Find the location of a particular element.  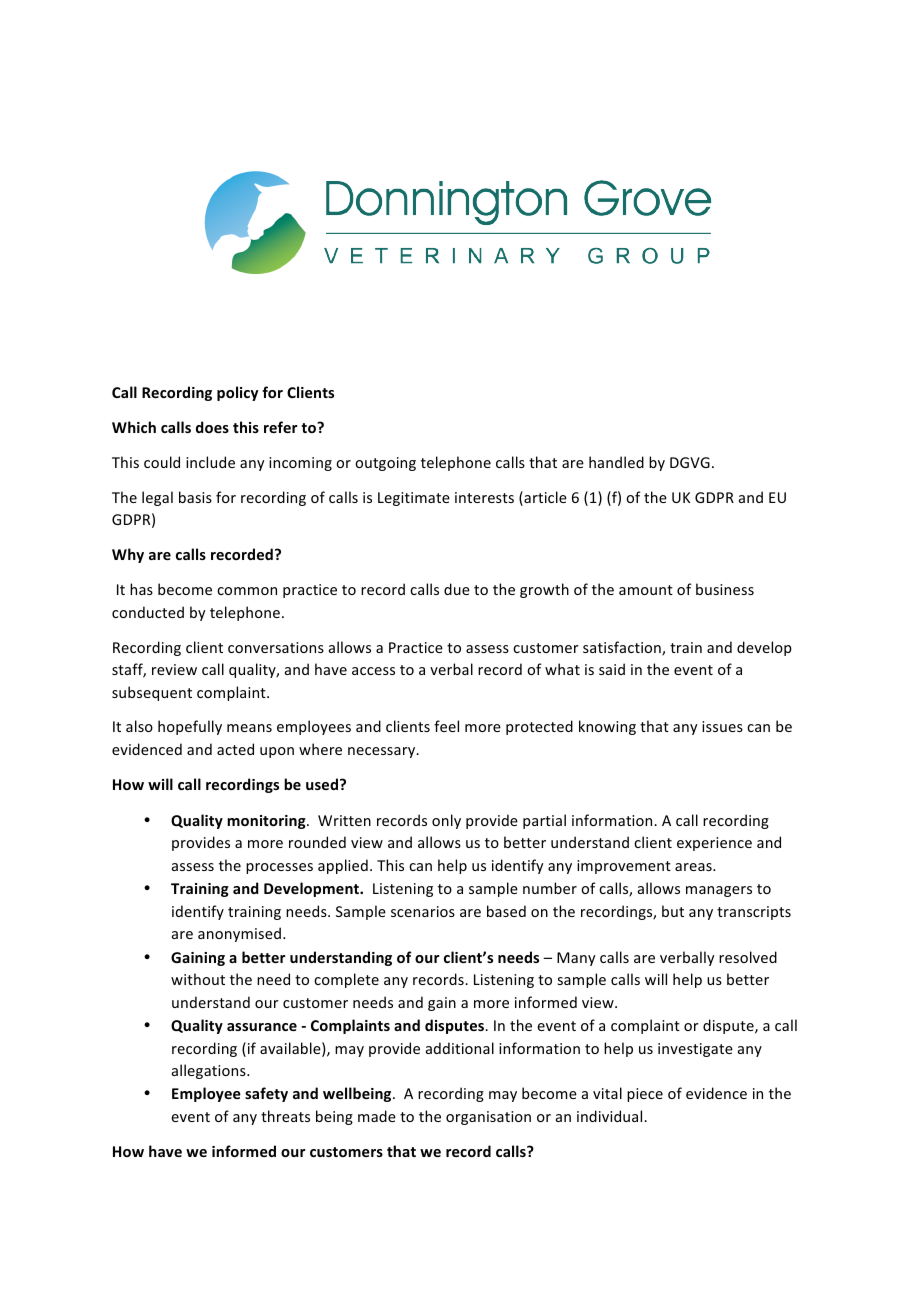

organisation is located at coordinates (488, 1118).
